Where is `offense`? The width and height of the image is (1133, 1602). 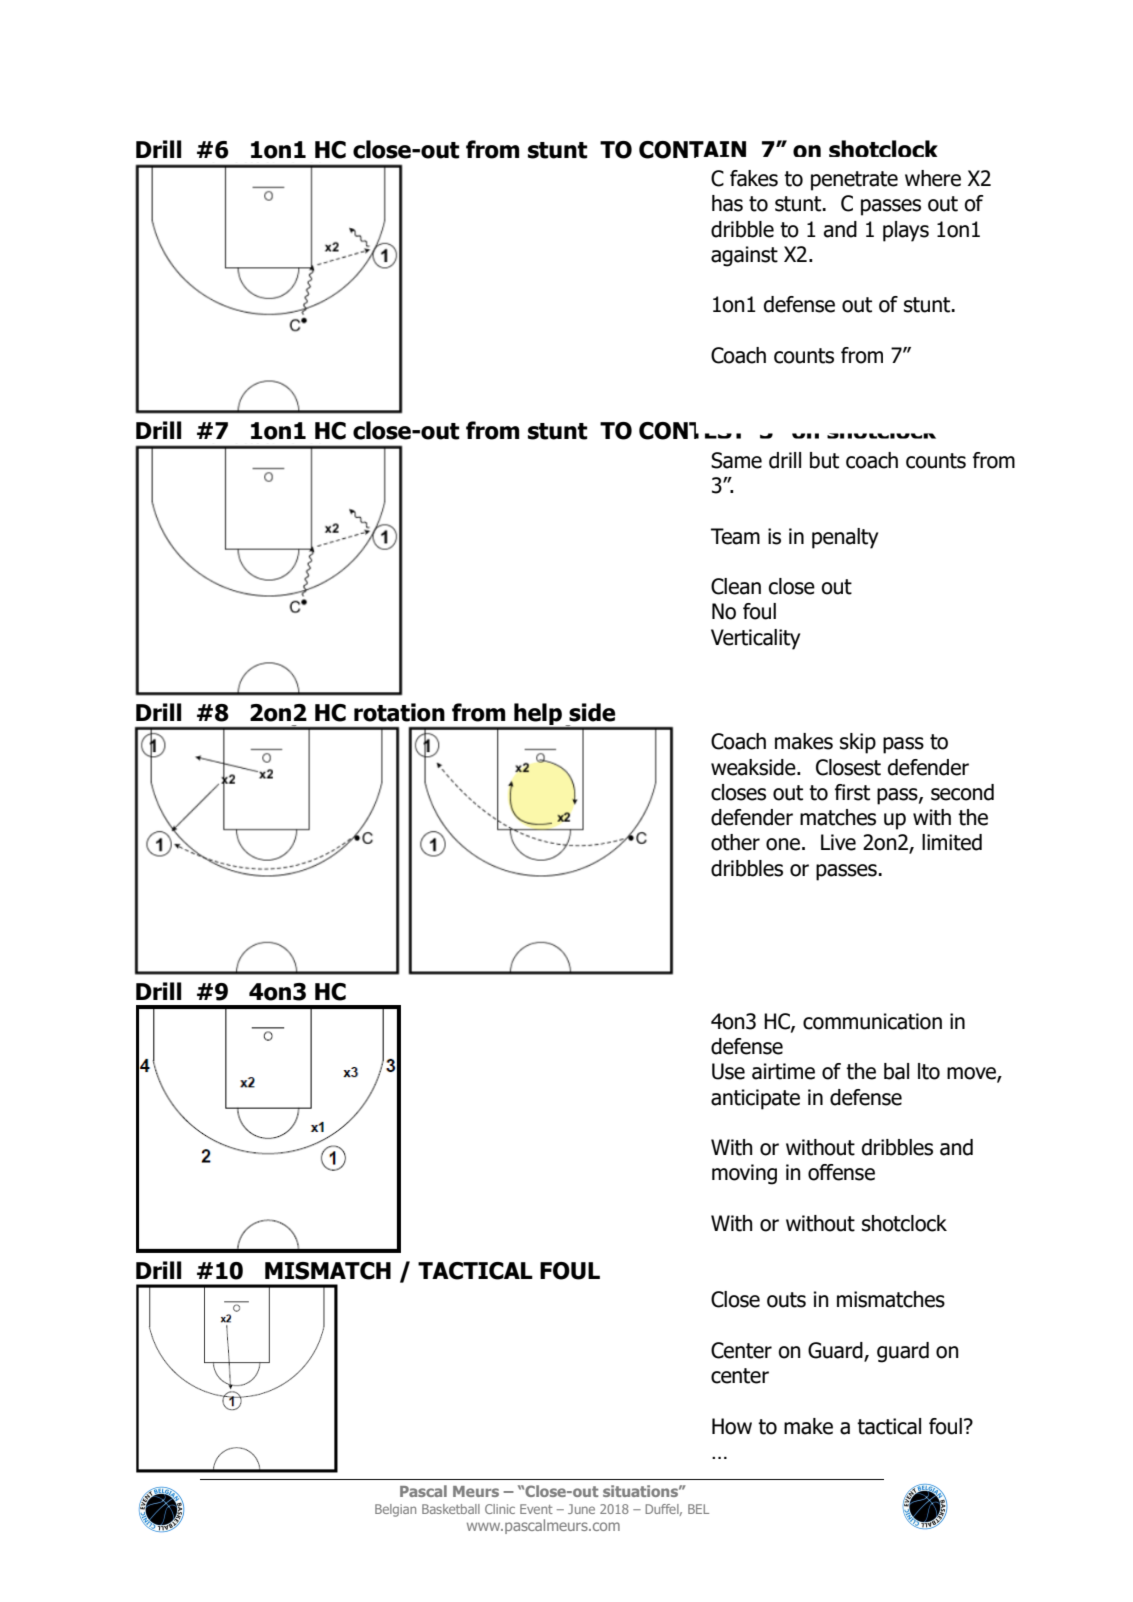
offense is located at coordinates (841, 1172).
